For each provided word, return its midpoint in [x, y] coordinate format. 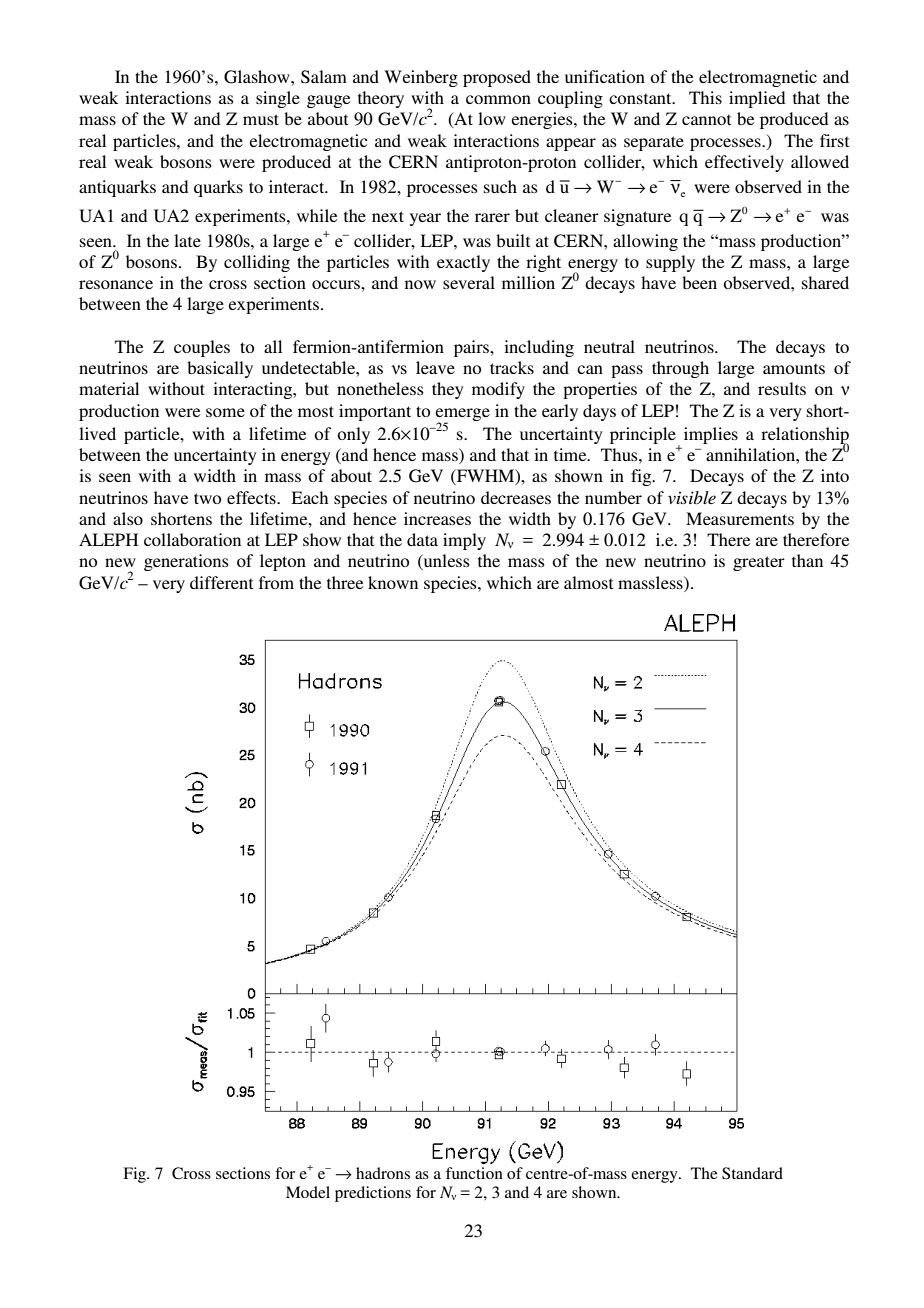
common [498, 99]
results [782, 388]
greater [759, 563]
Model [308, 1192]
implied [757, 99]
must [261, 119]
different [221, 582]
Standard [752, 1173]
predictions [373, 1194]
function [474, 1173]
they [448, 390]
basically [220, 369]
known [393, 582]
